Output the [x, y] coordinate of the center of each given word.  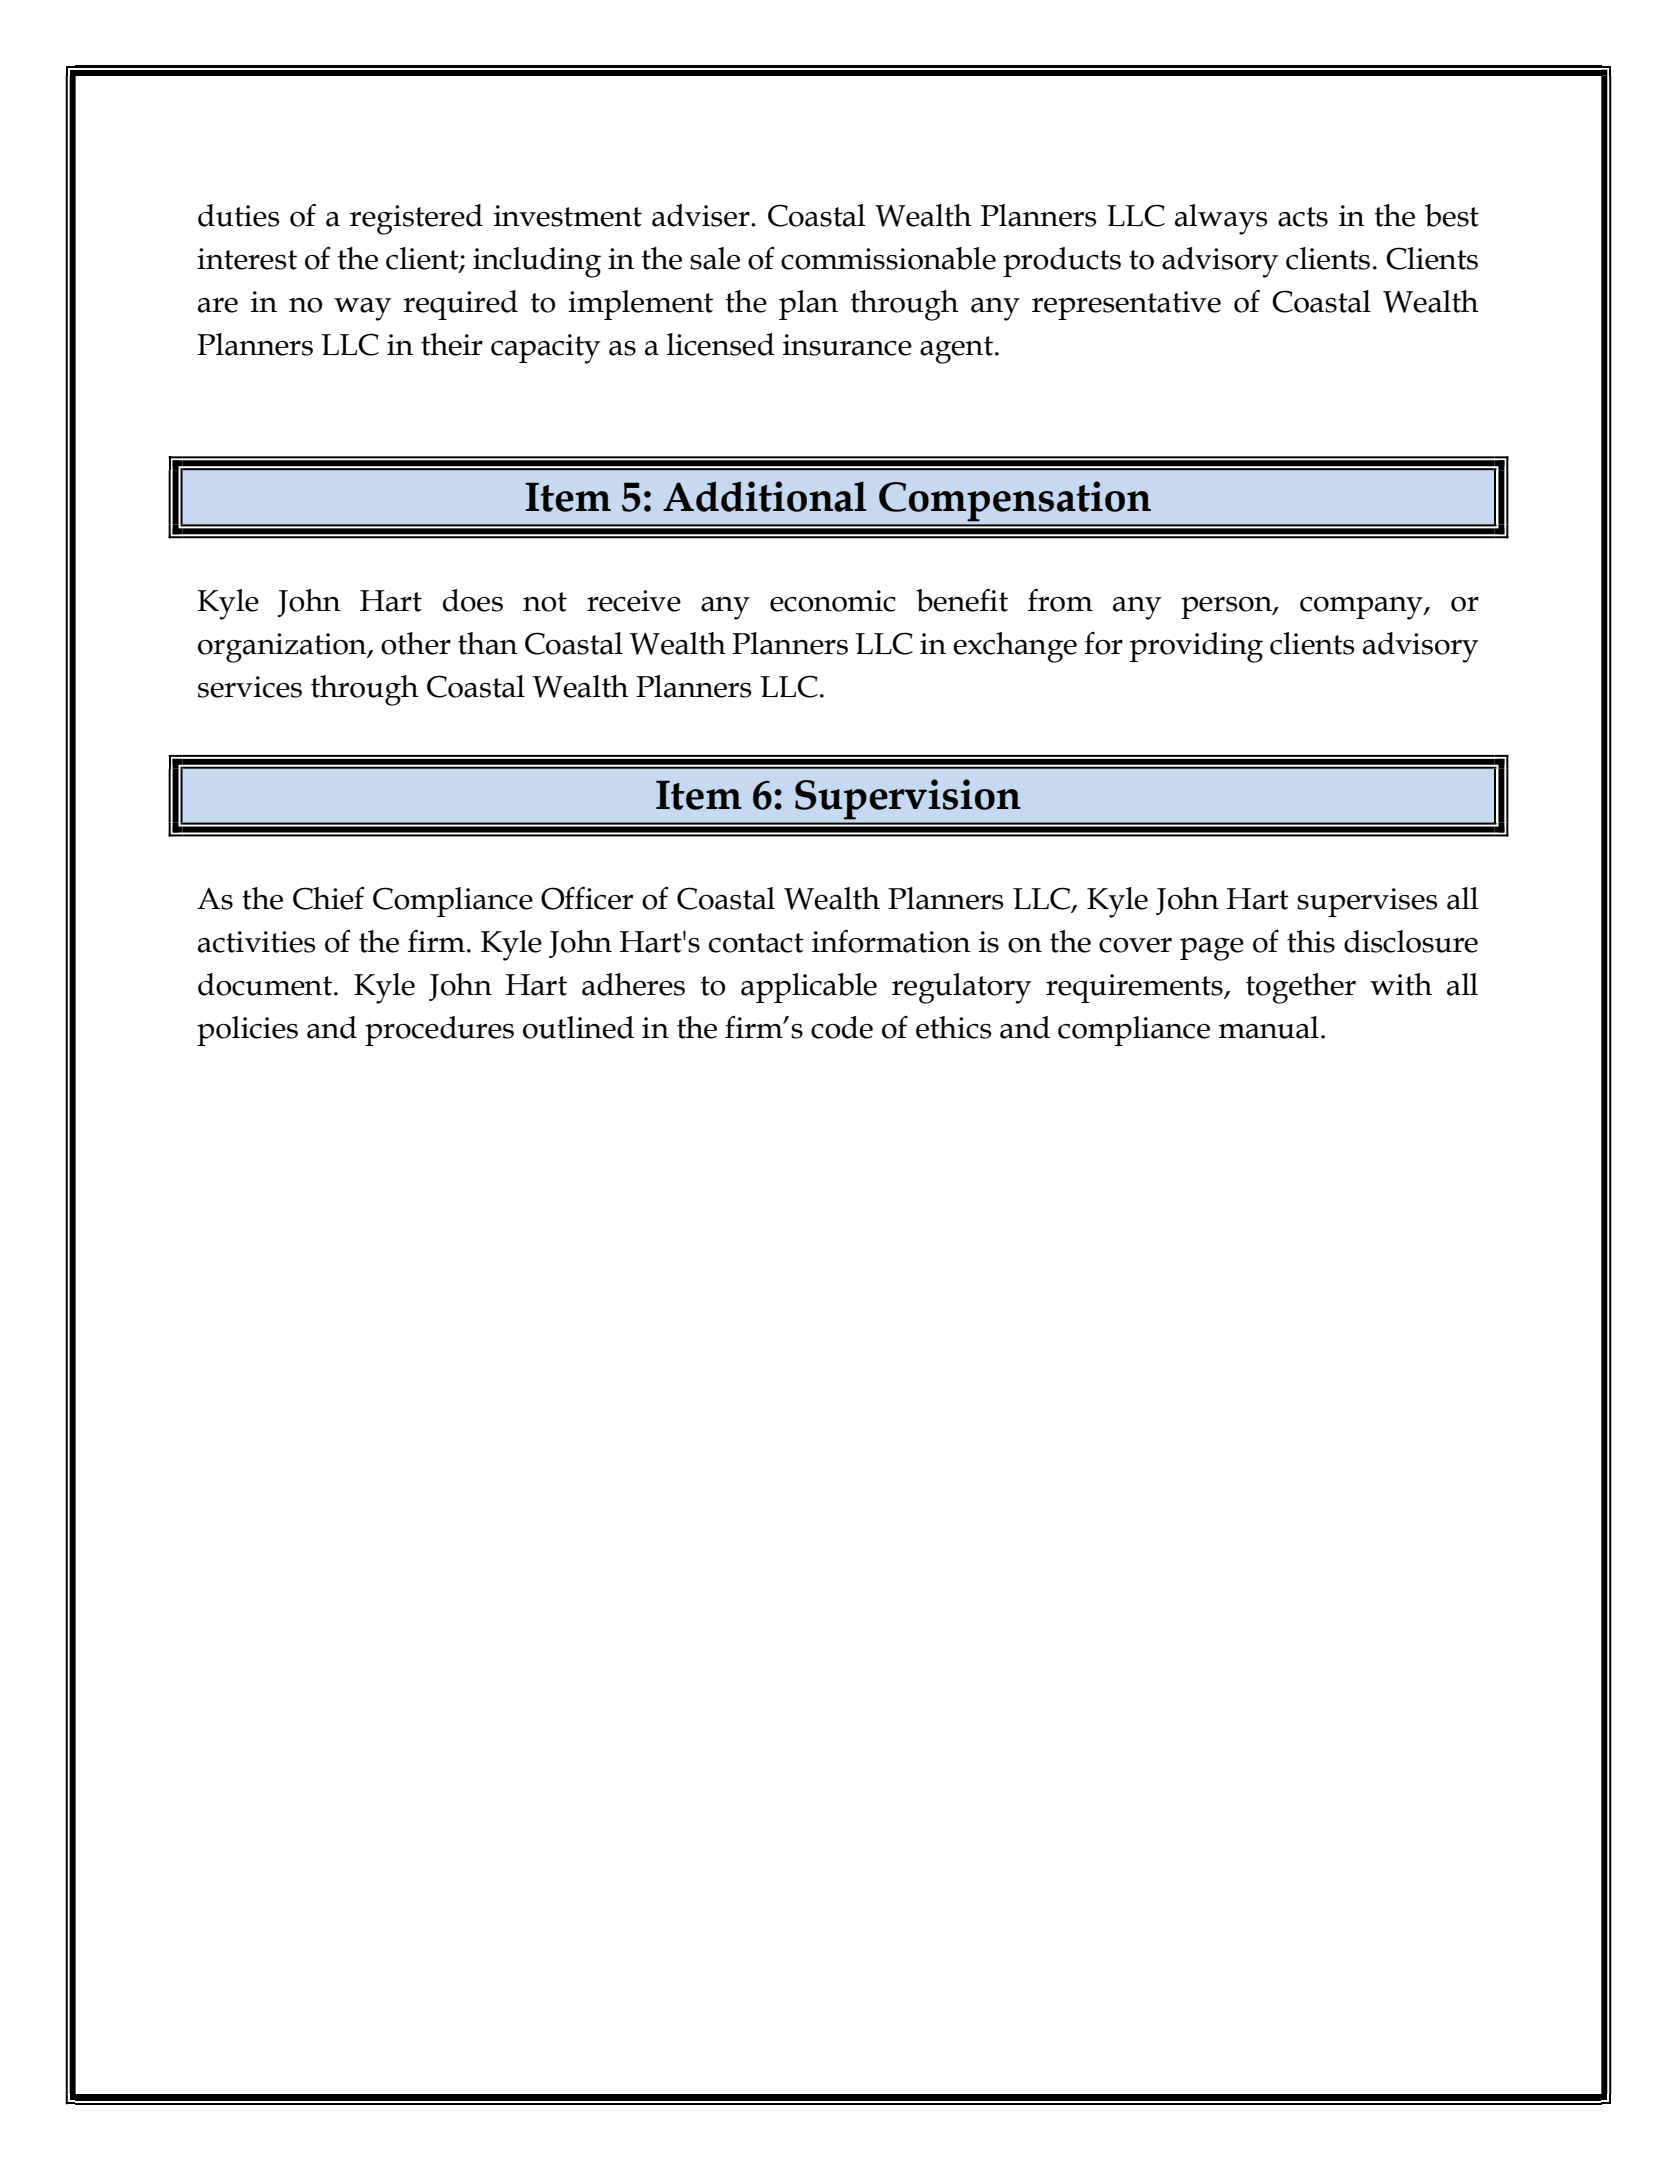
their [452, 344]
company [1362, 608]
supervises [1367, 902]
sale [715, 258]
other [416, 643]
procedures [439, 1031]
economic [833, 601]
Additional [765, 496]
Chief [328, 898]
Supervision [907, 799]
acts [1303, 217]
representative [1126, 305]
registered [416, 219]
